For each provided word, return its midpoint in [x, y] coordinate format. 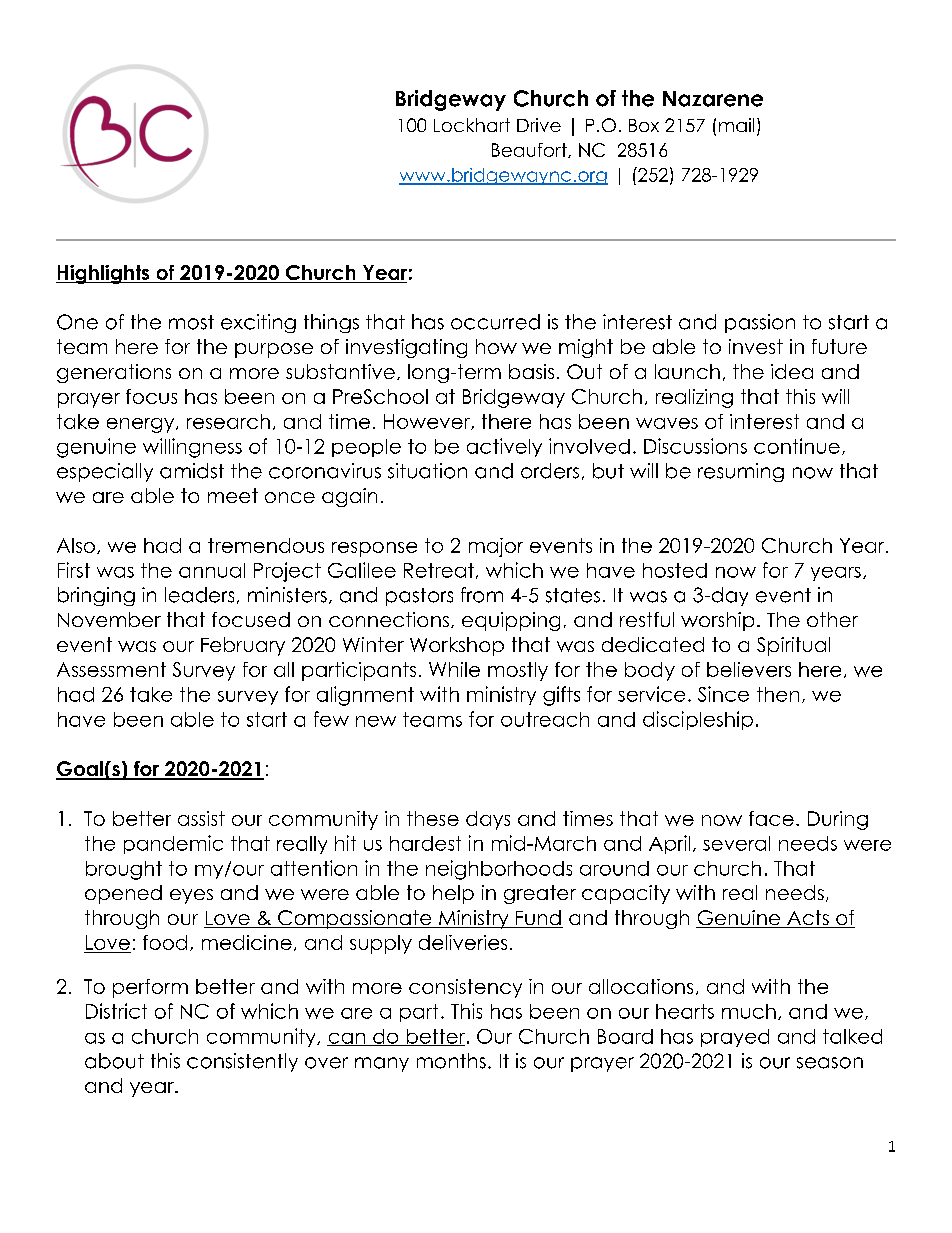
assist [201, 818]
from [482, 595]
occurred [495, 322]
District [116, 1011]
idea [792, 371]
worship [717, 621]
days [488, 820]
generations [114, 373]
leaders [199, 595]
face [771, 818]
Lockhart [472, 125]
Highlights [104, 274]
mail [736, 125]
